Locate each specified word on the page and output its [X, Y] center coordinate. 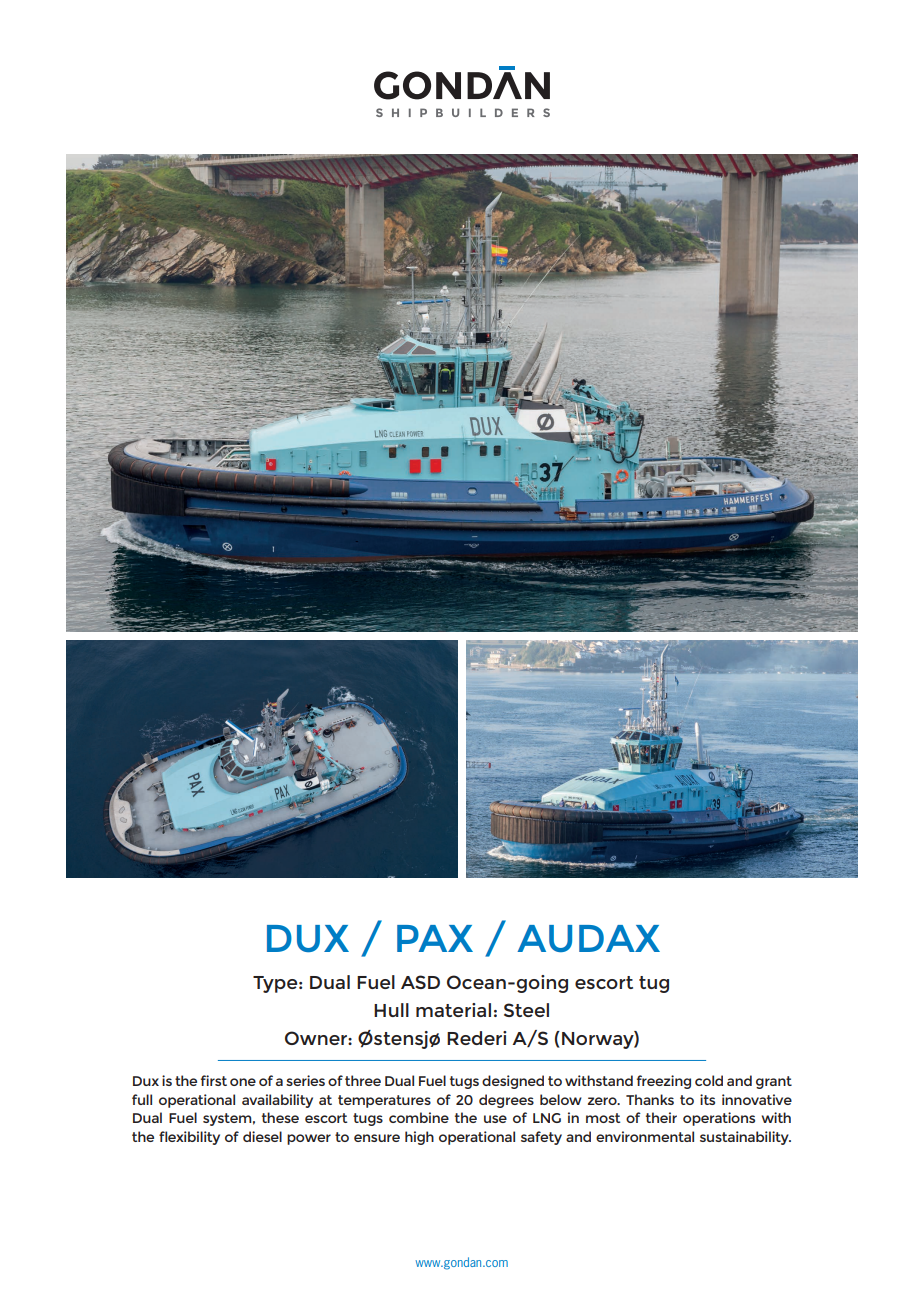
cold [709, 1080]
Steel [526, 1010]
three [363, 1080]
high [419, 1138]
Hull [391, 1010]
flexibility [189, 1138]
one [243, 1082]
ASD [420, 982]
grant [774, 1082]
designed [513, 1082]
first [214, 1080]
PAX [435, 938]
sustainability [745, 1138]
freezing [664, 1082]
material [453, 1010]
